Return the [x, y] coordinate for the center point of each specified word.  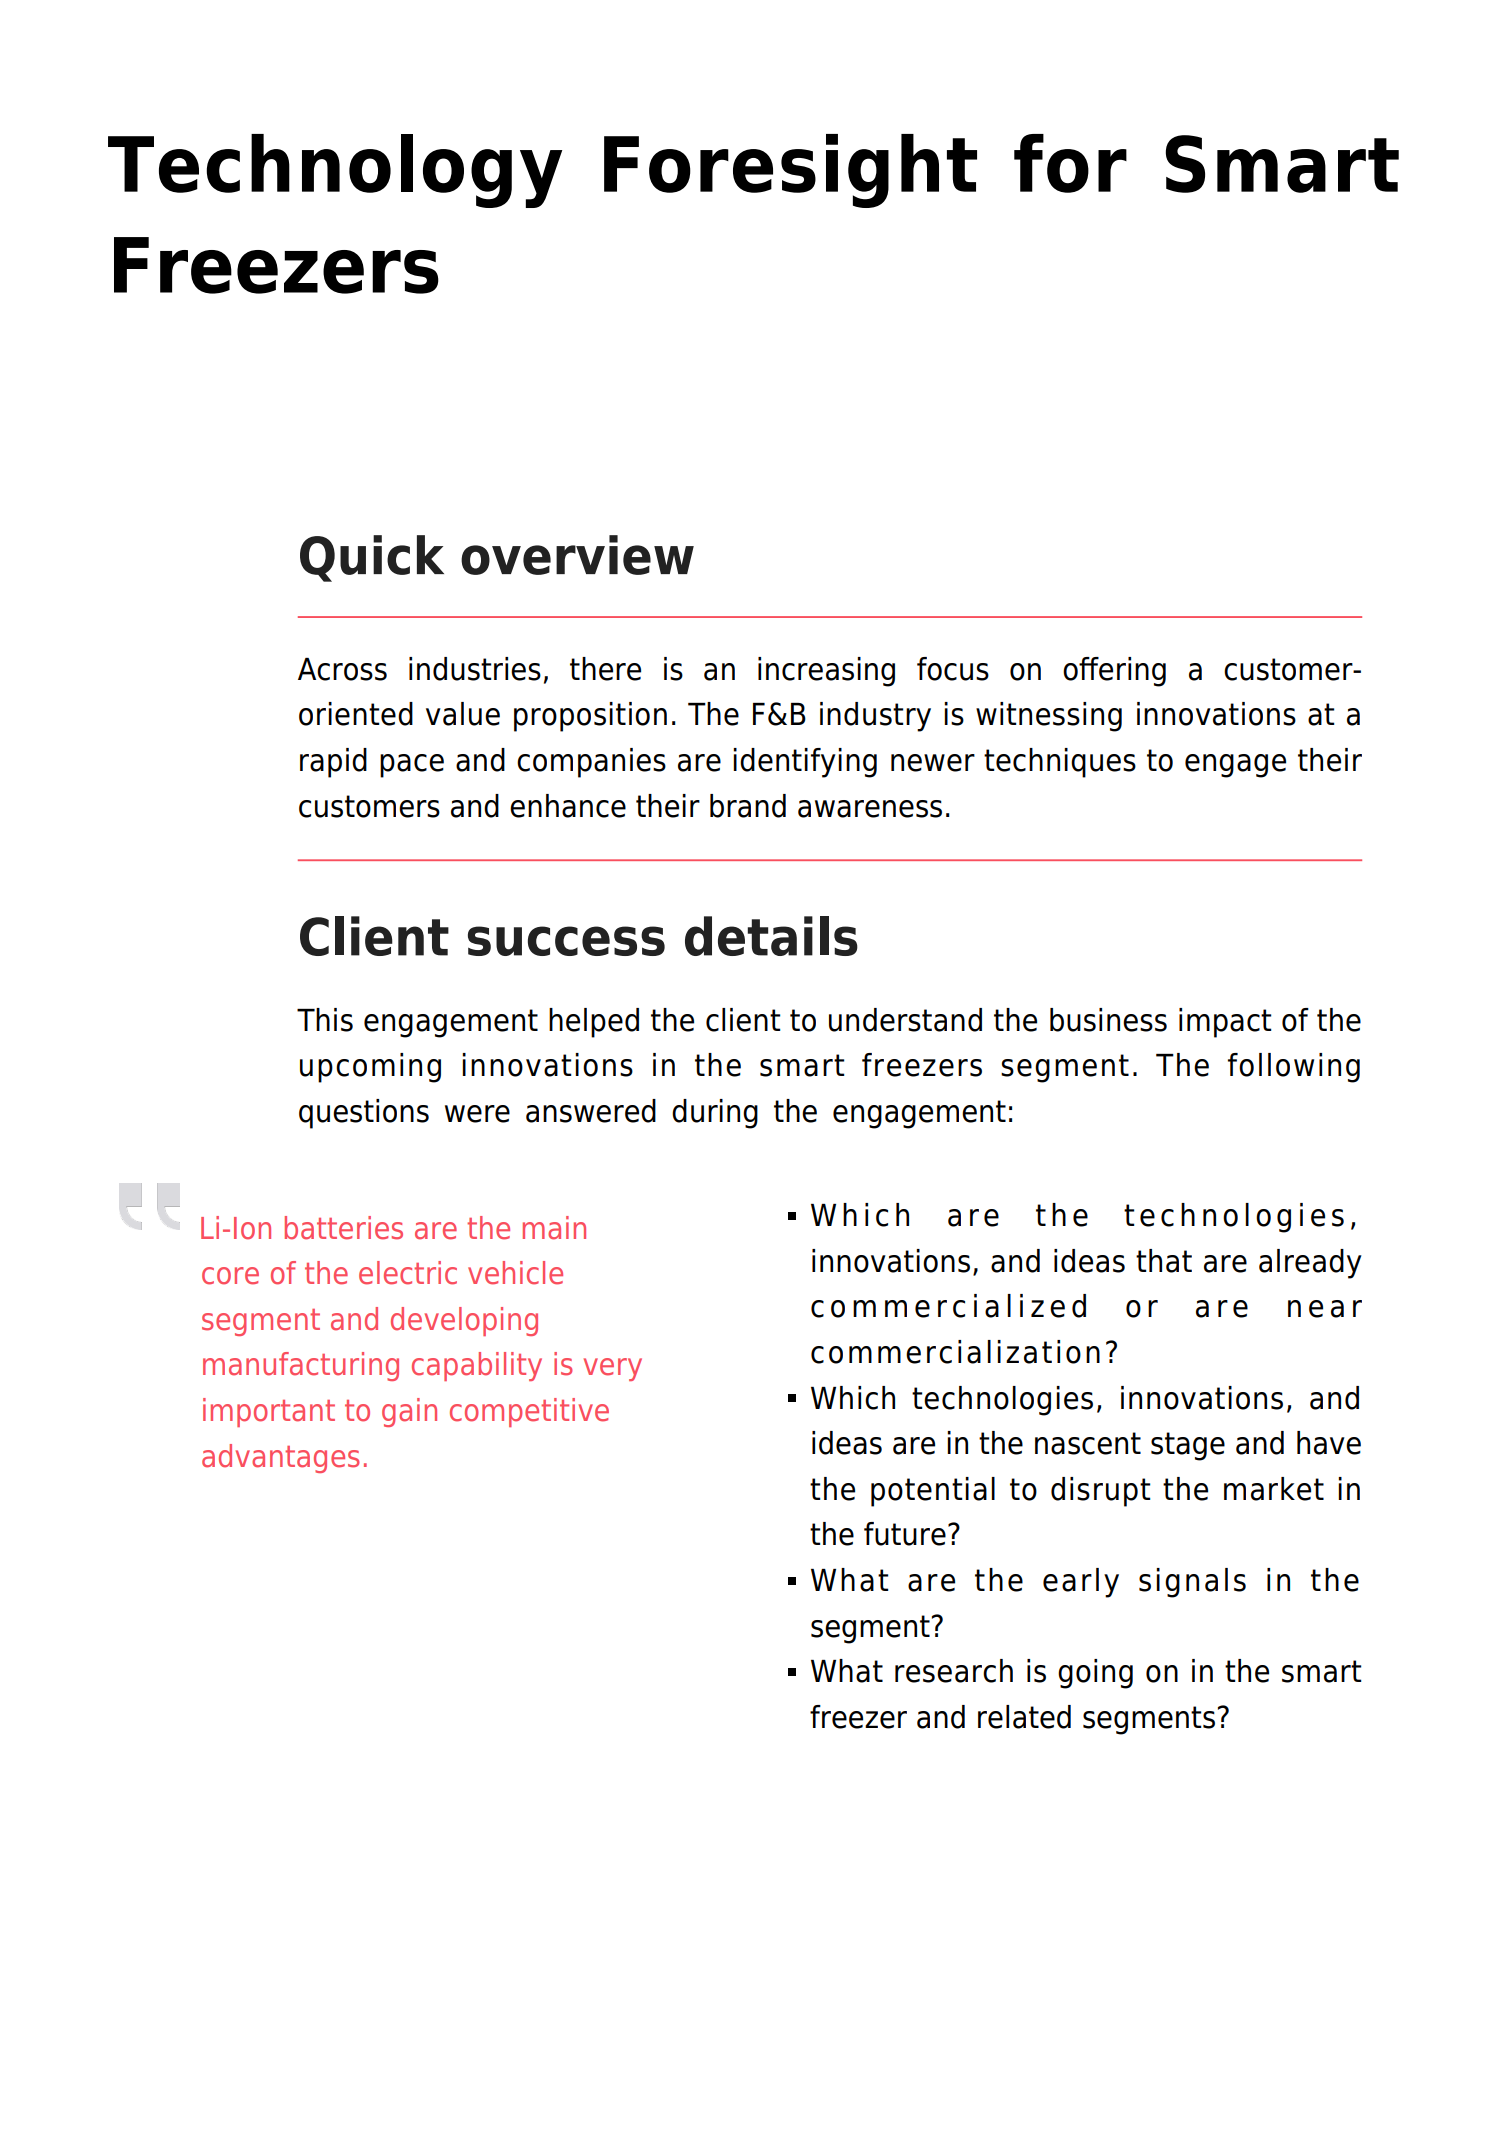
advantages [281, 1458]
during [715, 1114]
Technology [335, 171]
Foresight [790, 171]
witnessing [1049, 717]
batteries [344, 1228]
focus [953, 669]
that [1164, 1261]
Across [342, 669]
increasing [826, 672]
